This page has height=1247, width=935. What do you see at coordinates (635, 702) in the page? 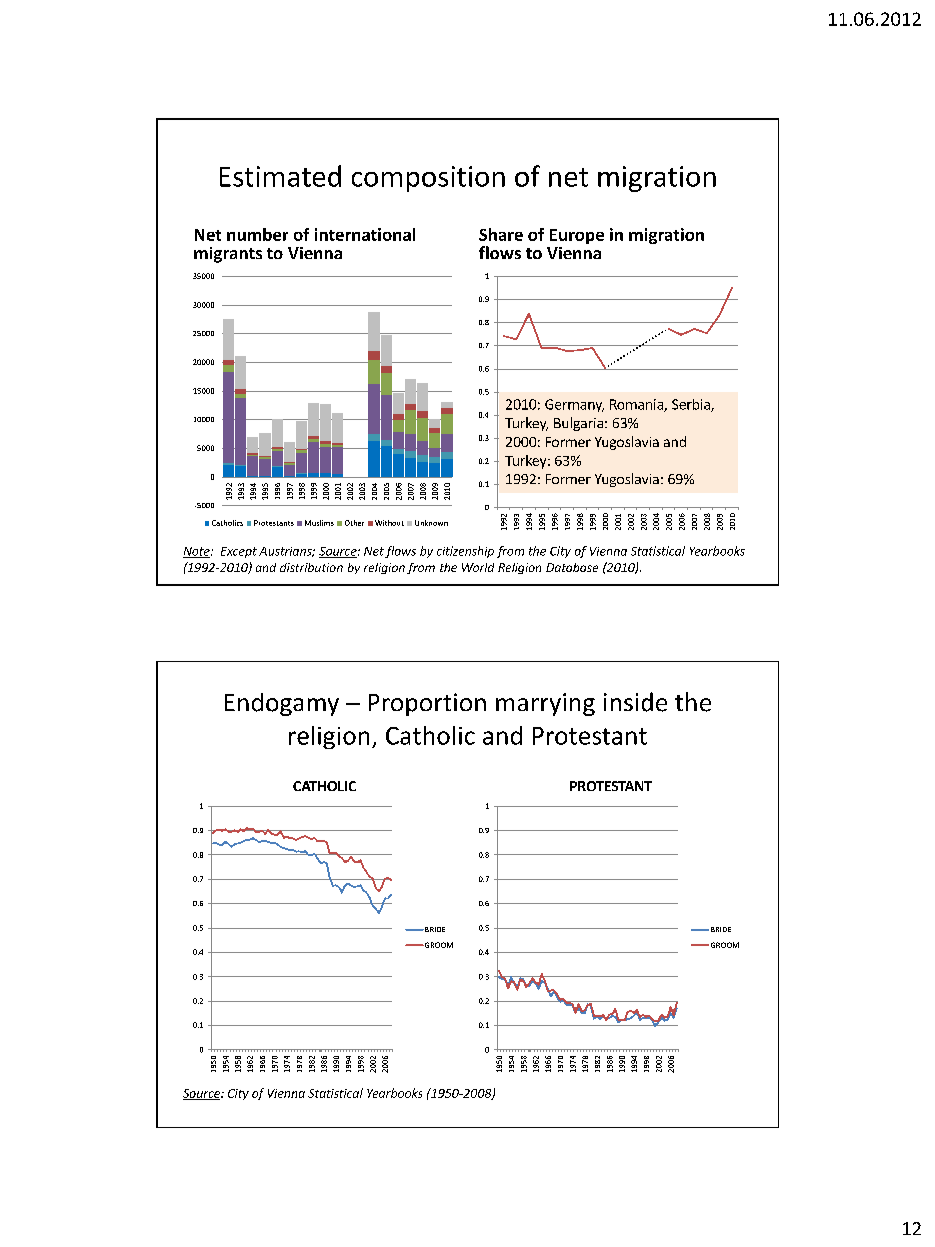
I see `inside` at bounding box center [635, 702].
